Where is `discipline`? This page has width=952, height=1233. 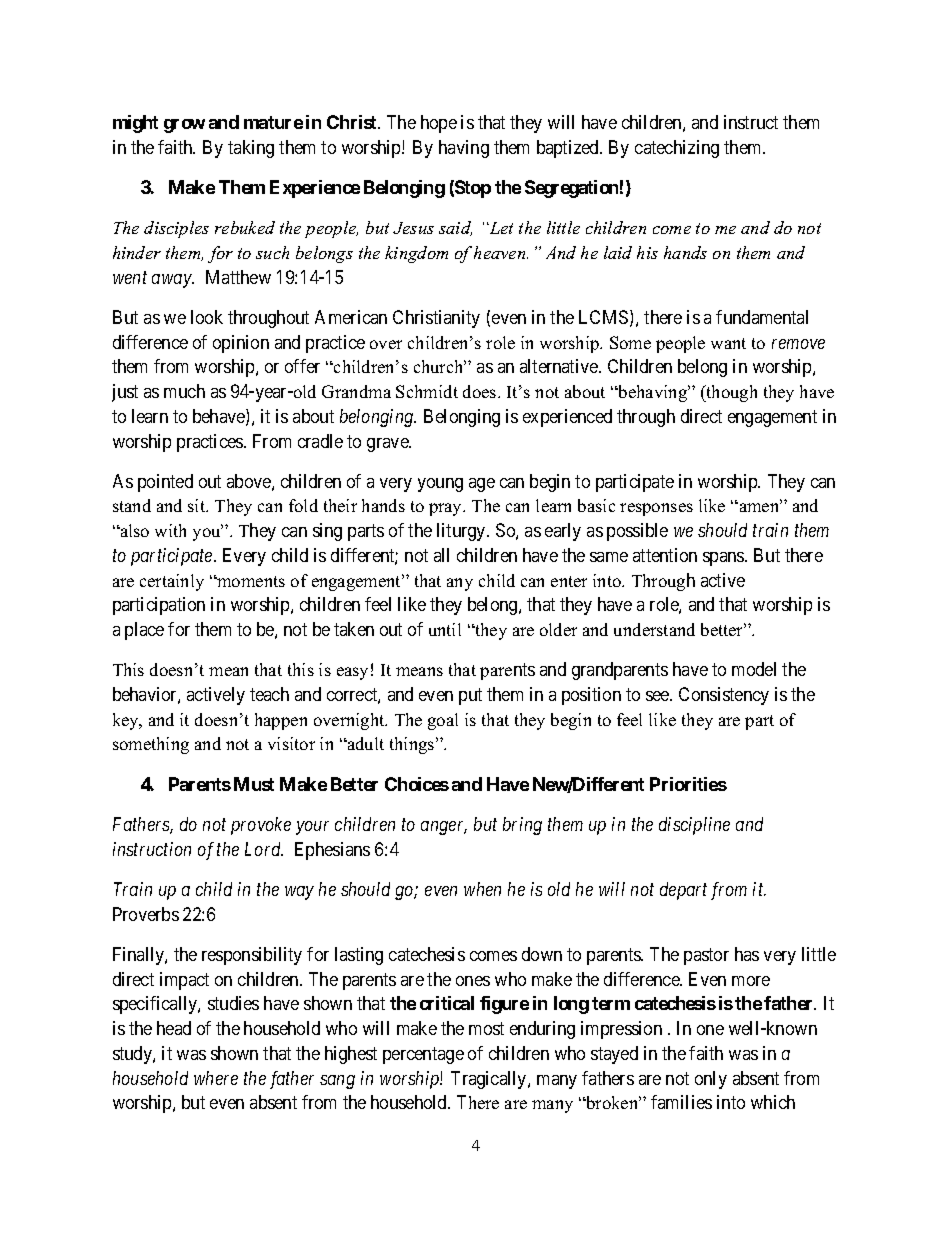 discipline is located at coordinates (694, 826).
